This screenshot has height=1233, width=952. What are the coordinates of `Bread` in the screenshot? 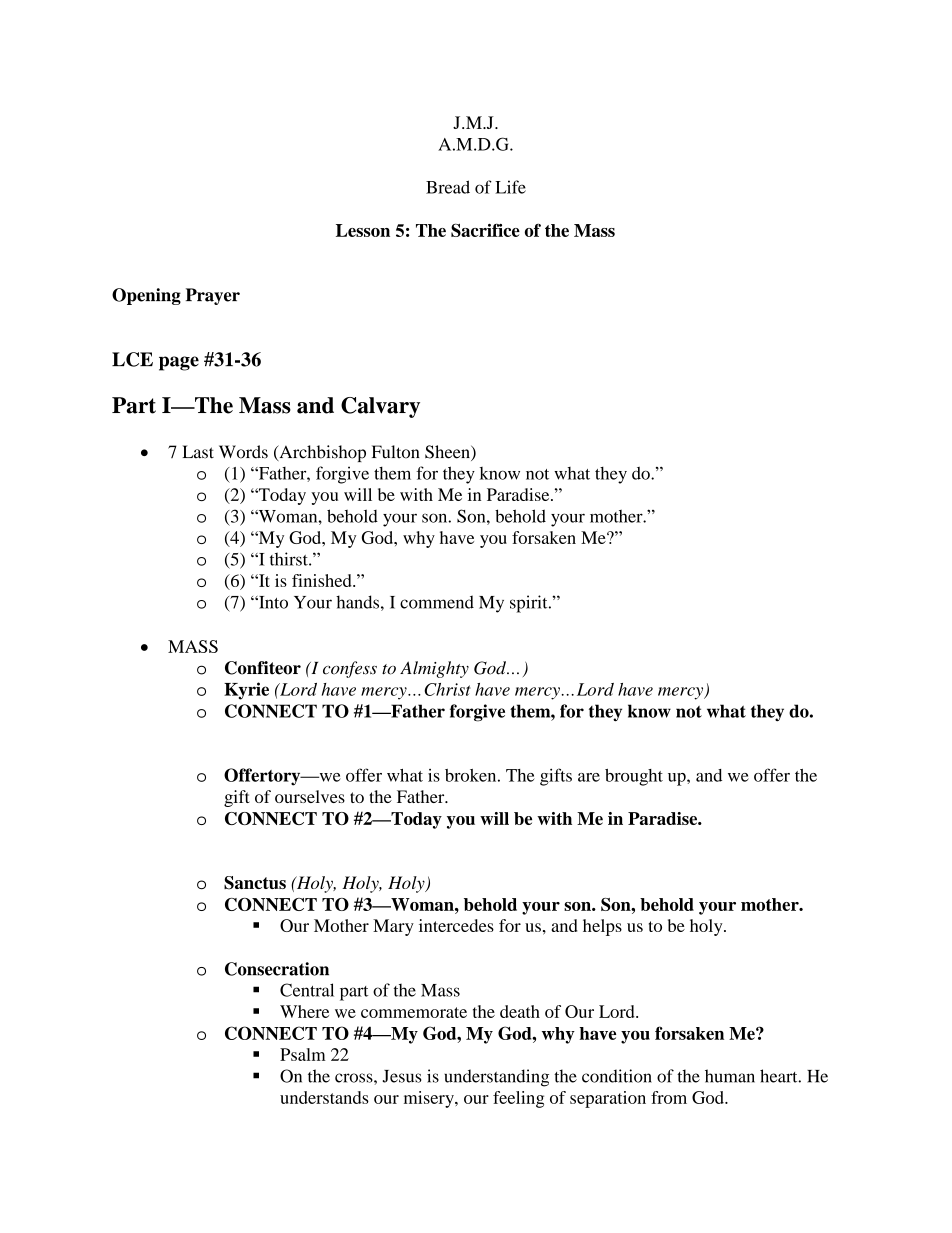 It's located at (448, 187).
